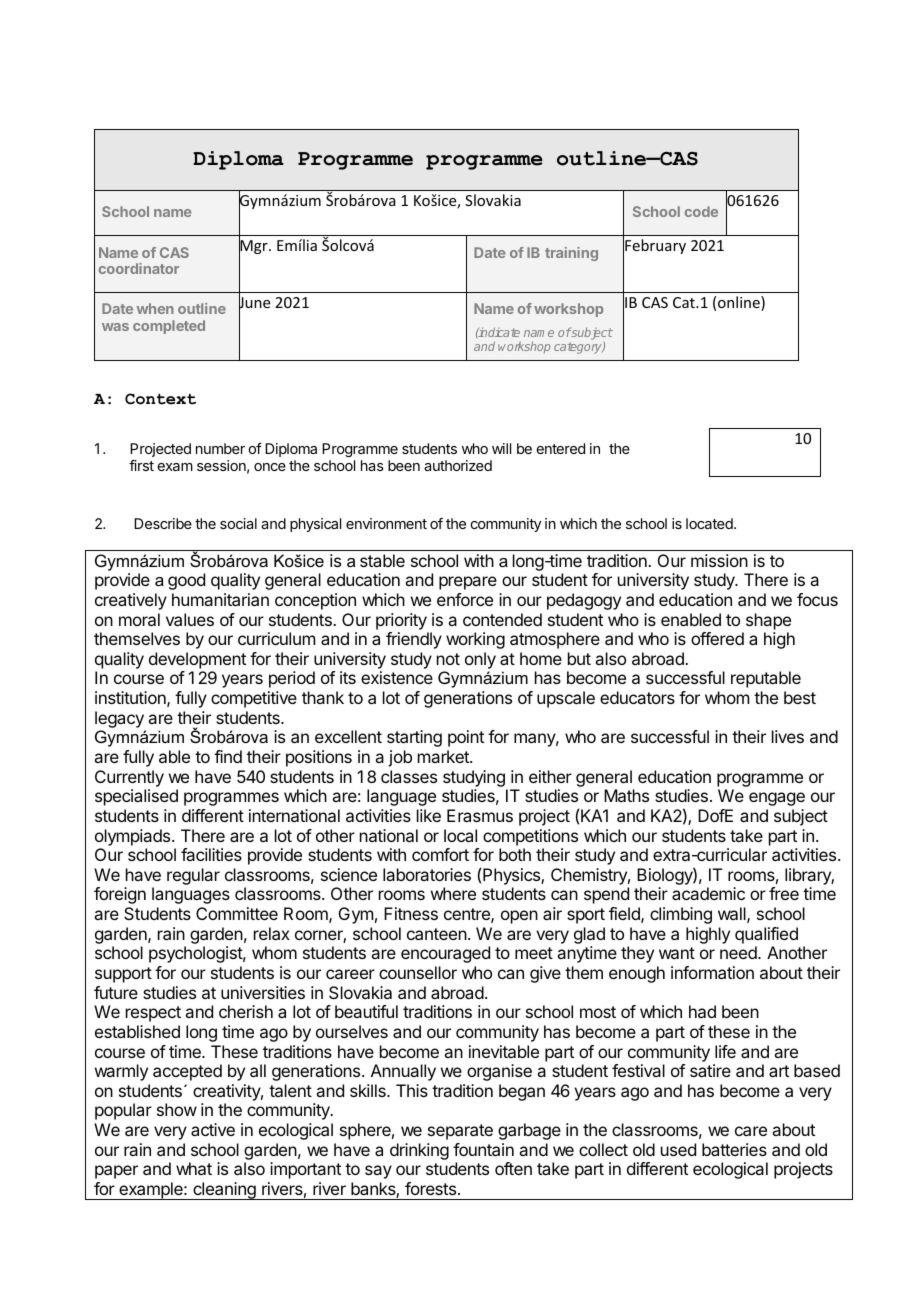  Describe the element at coordinates (466, 738) in the screenshot. I see `point` at that location.
